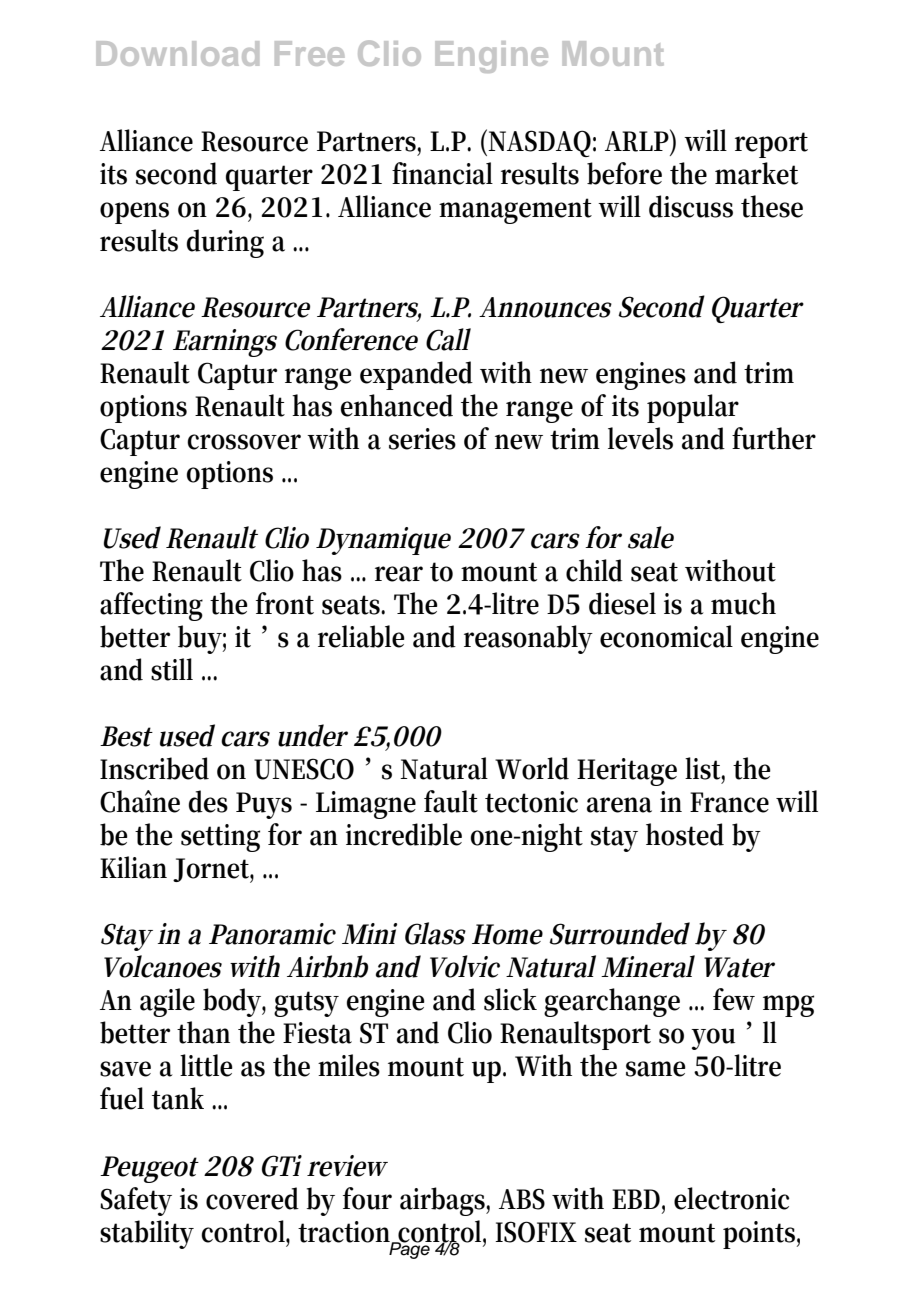 Image resolution: width=924 pixels, height=1311 pixels. Describe the element at coordinates (422, 439) in the screenshot. I see `series` at that location.
